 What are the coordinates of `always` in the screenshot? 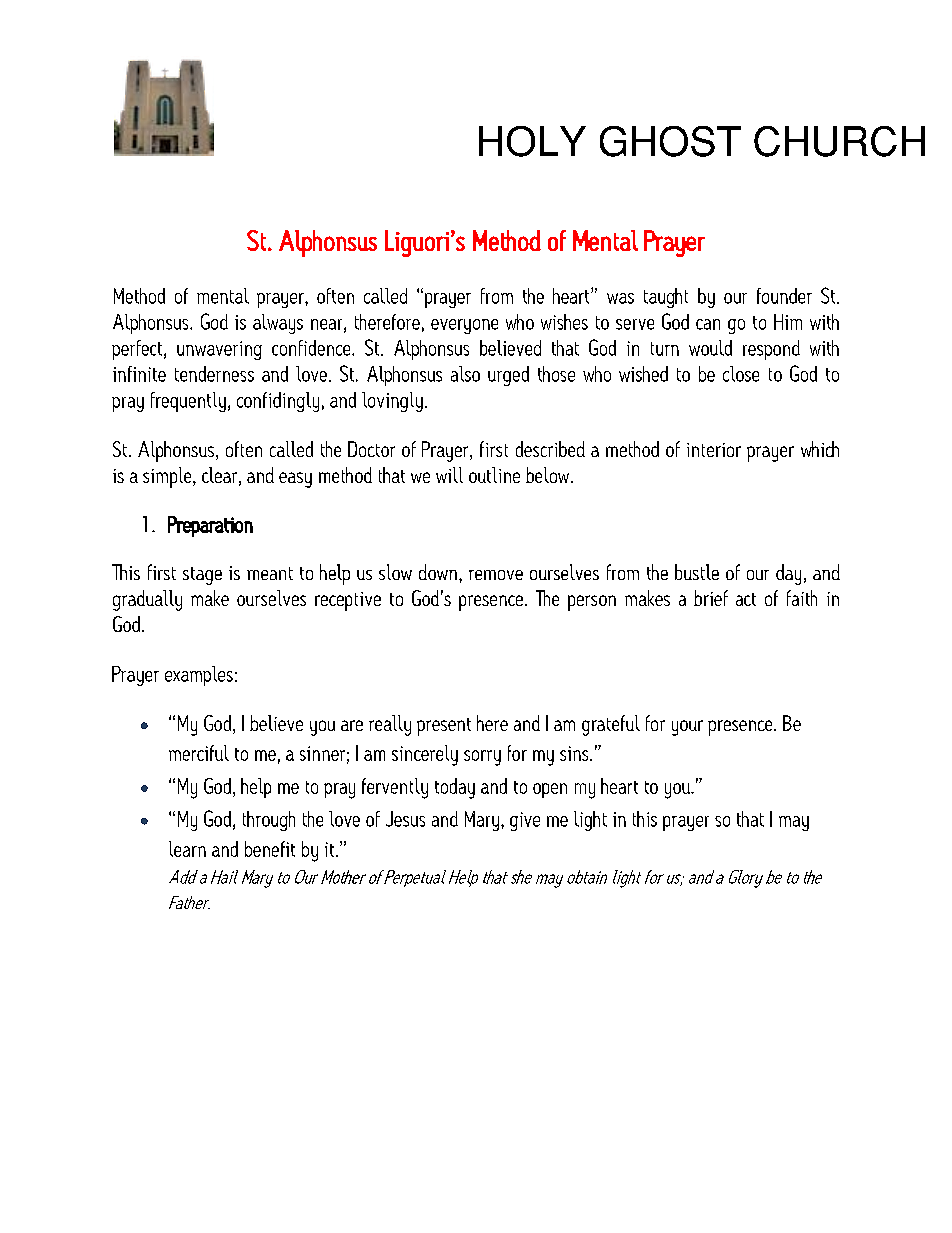 It's located at (278, 324).
